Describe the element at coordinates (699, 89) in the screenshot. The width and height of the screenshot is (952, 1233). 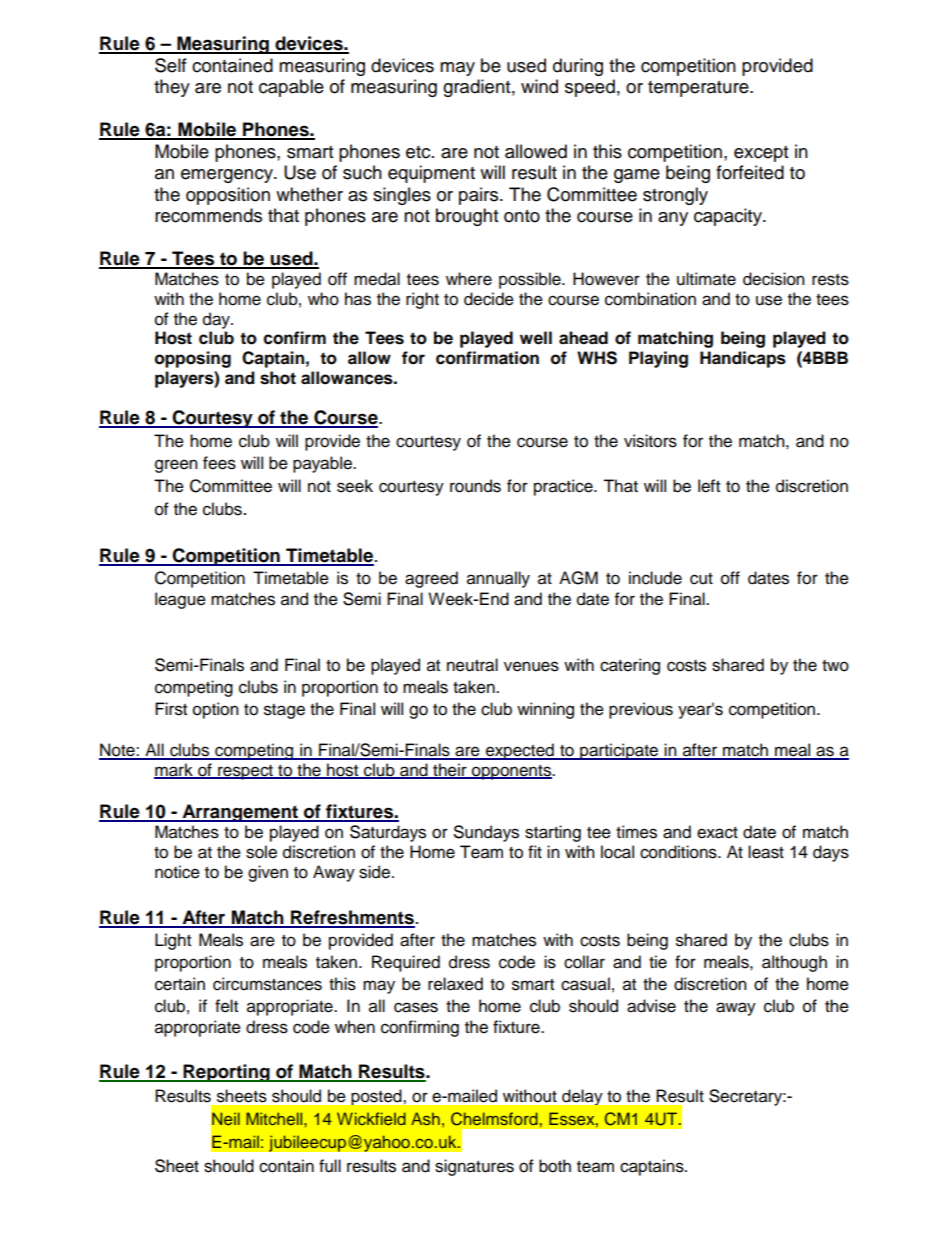
I see `temperature` at that location.
